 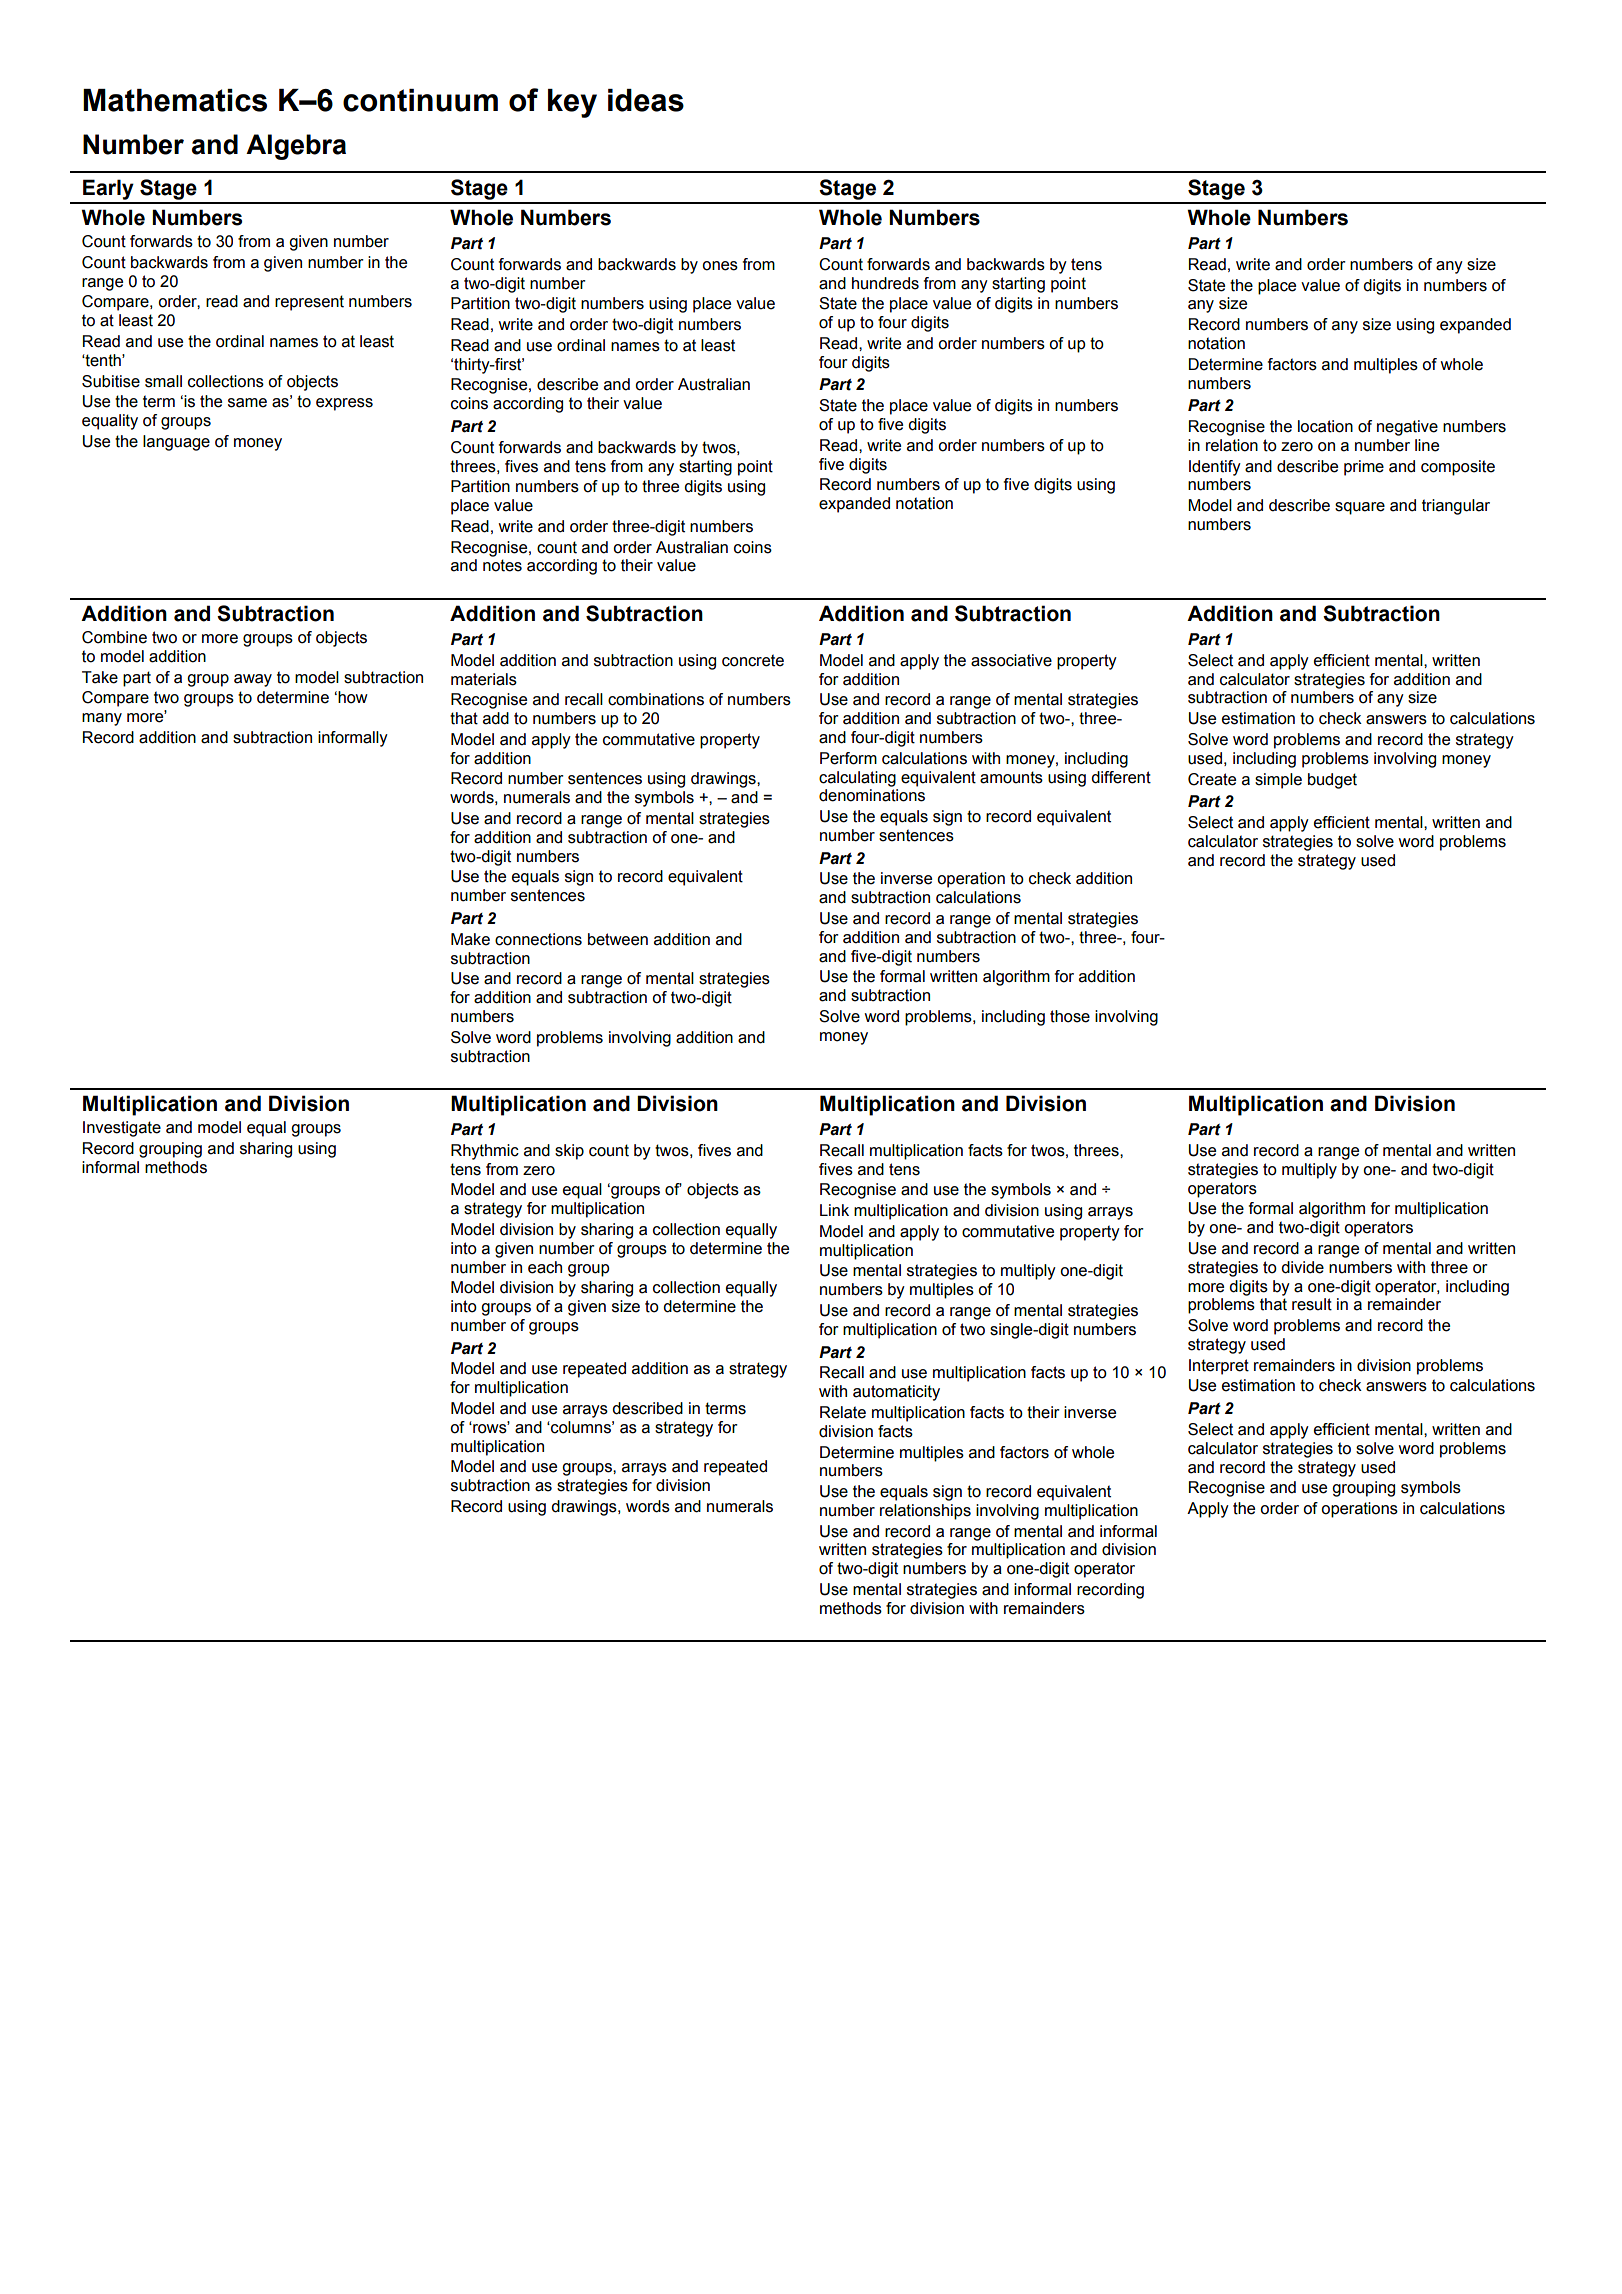 What do you see at coordinates (253, 680) in the screenshot?
I see `away` at bounding box center [253, 680].
